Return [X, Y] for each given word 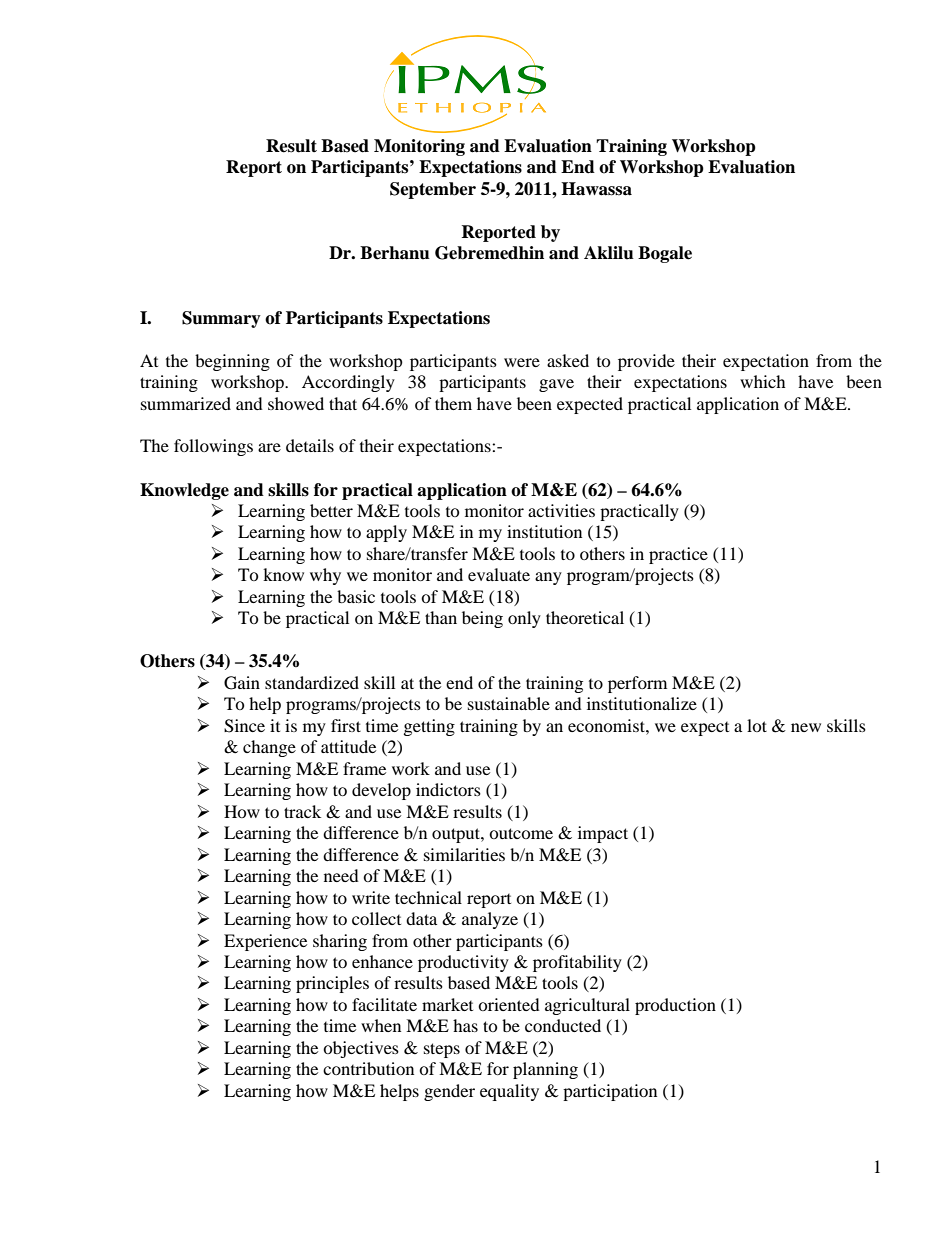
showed [296, 403]
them [453, 403]
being [482, 619]
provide [646, 362]
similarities [464, 854]
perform [637, 684]
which [763, 381]
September [433, 190]
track [302, 811]
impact [603, 834]
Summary [221, 319]
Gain [242, 683]
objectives [361, 1049]
